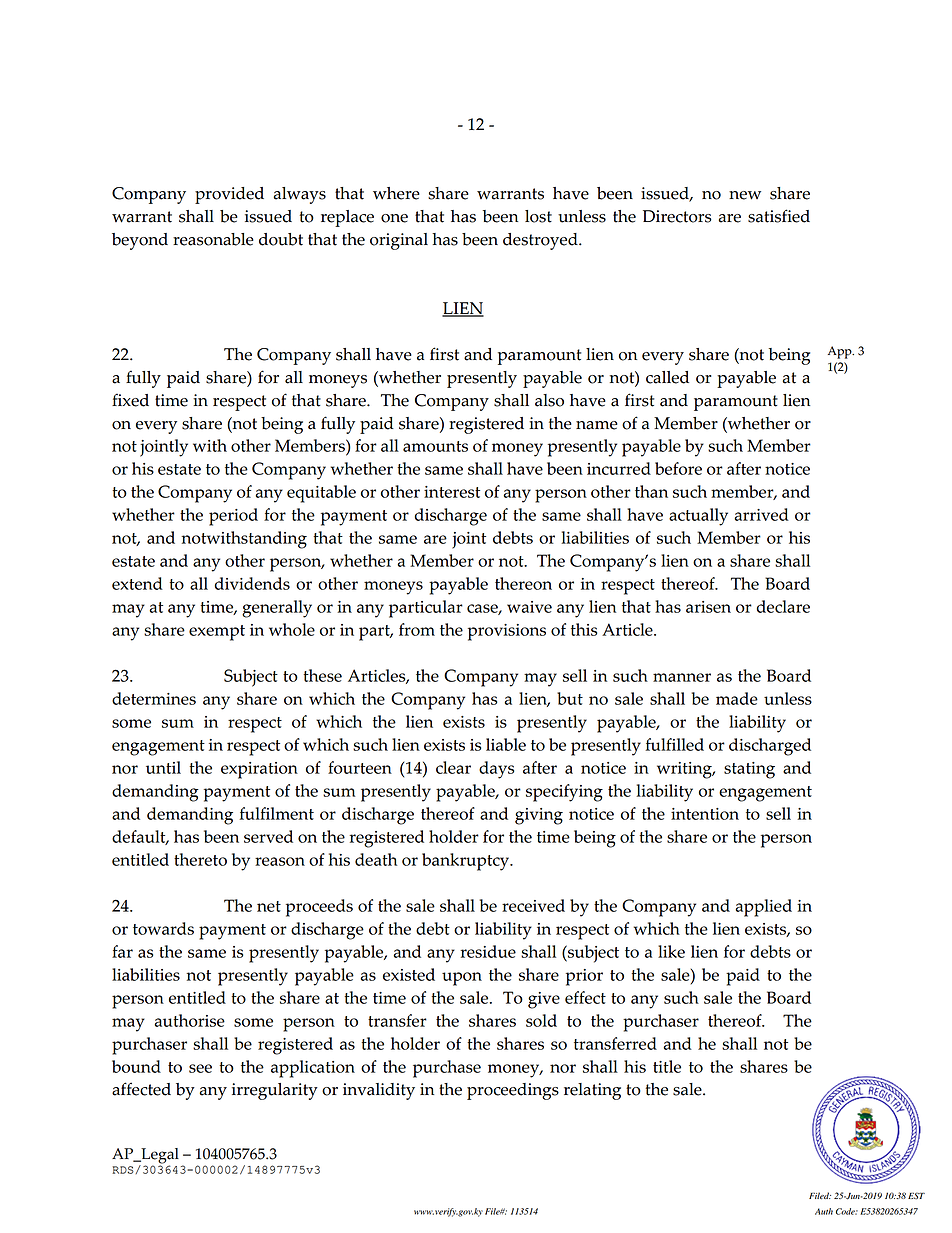  What do you see at coordinates (677, 216) in the screenshot?
I see `Directors` at bounding box center [677, 216].
